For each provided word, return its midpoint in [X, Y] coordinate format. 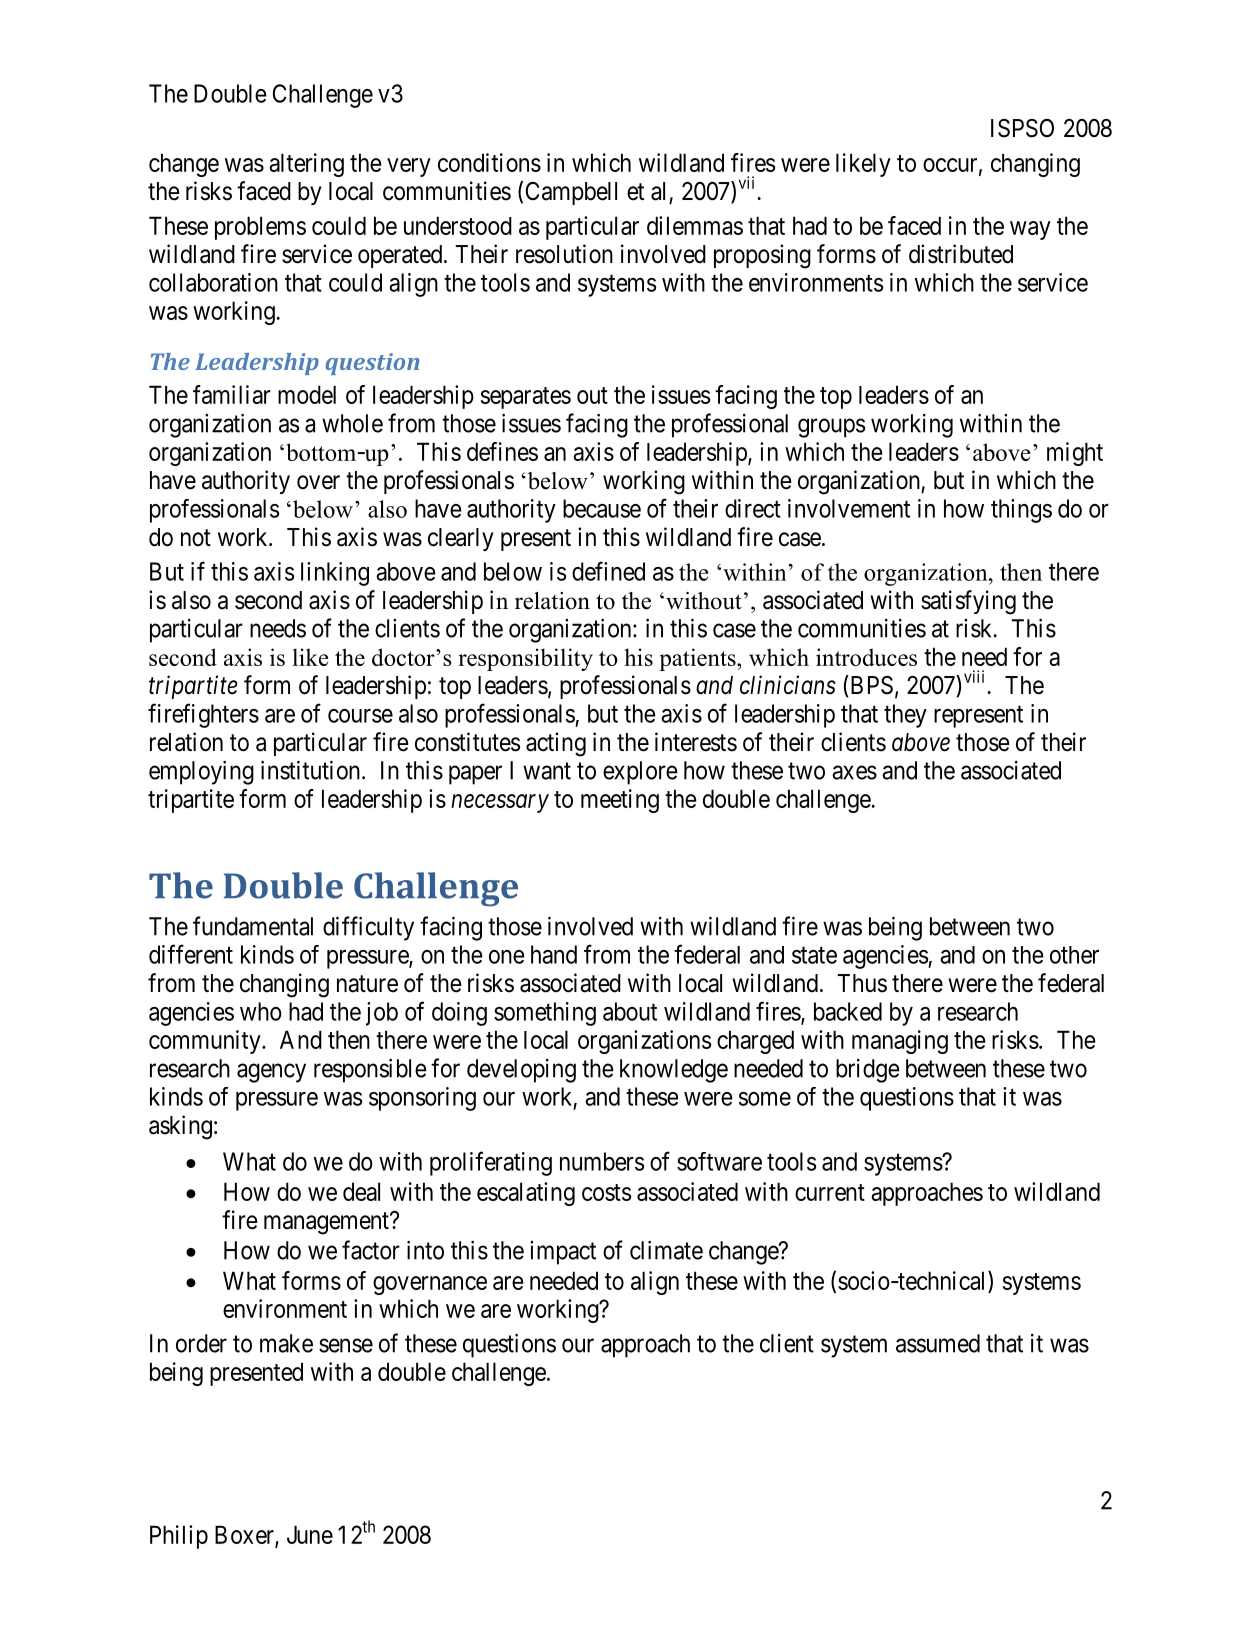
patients [698, 659]
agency [271, 1073]
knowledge [674, 1071]
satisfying [968, 602]
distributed [961, 254]
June [310, 1534]
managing [900, 1042]
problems [260, 228]
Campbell [571, 193]
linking [335, 574]
